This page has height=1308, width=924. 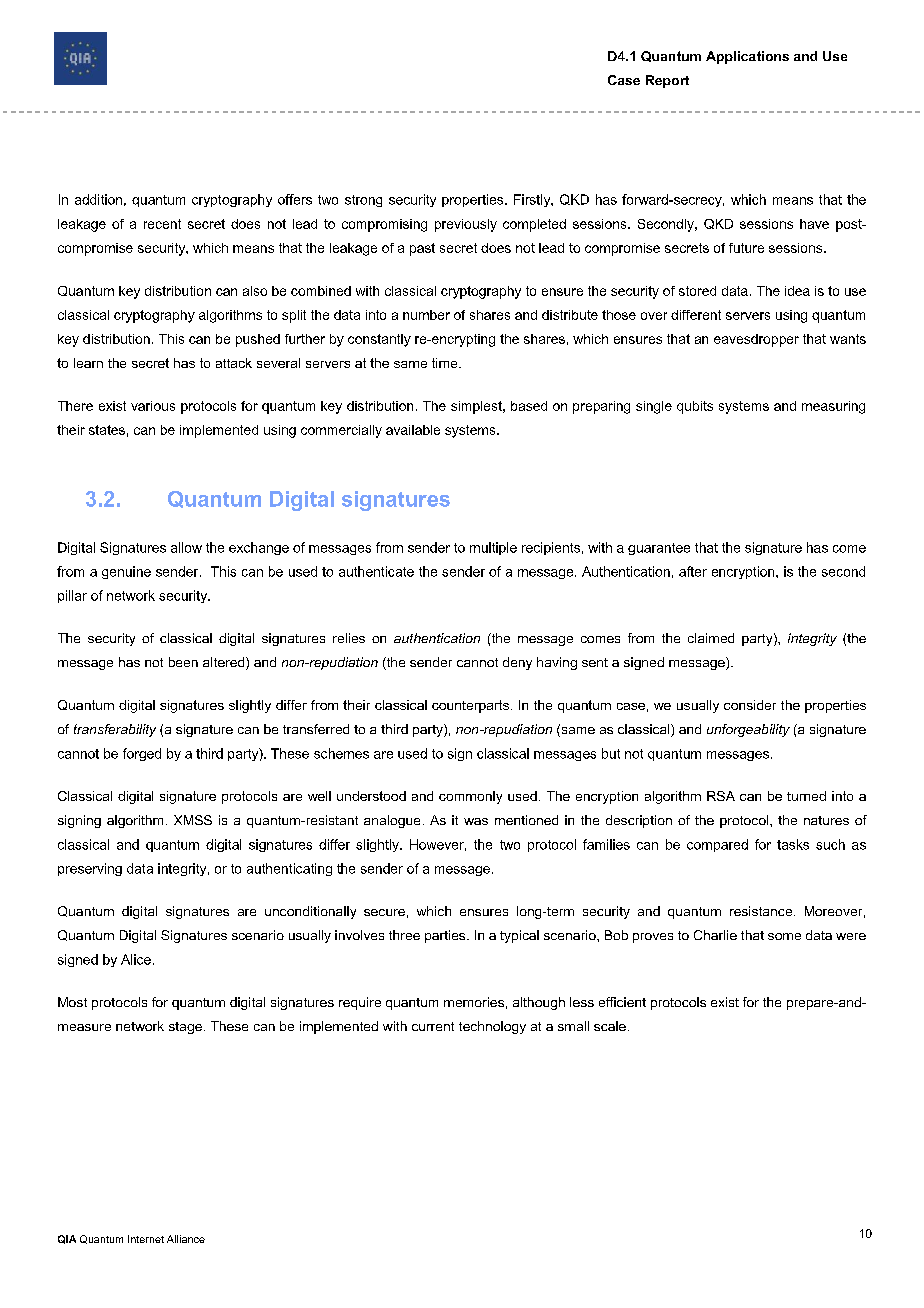 I want to click on strong, so click(x=363, y=201).
